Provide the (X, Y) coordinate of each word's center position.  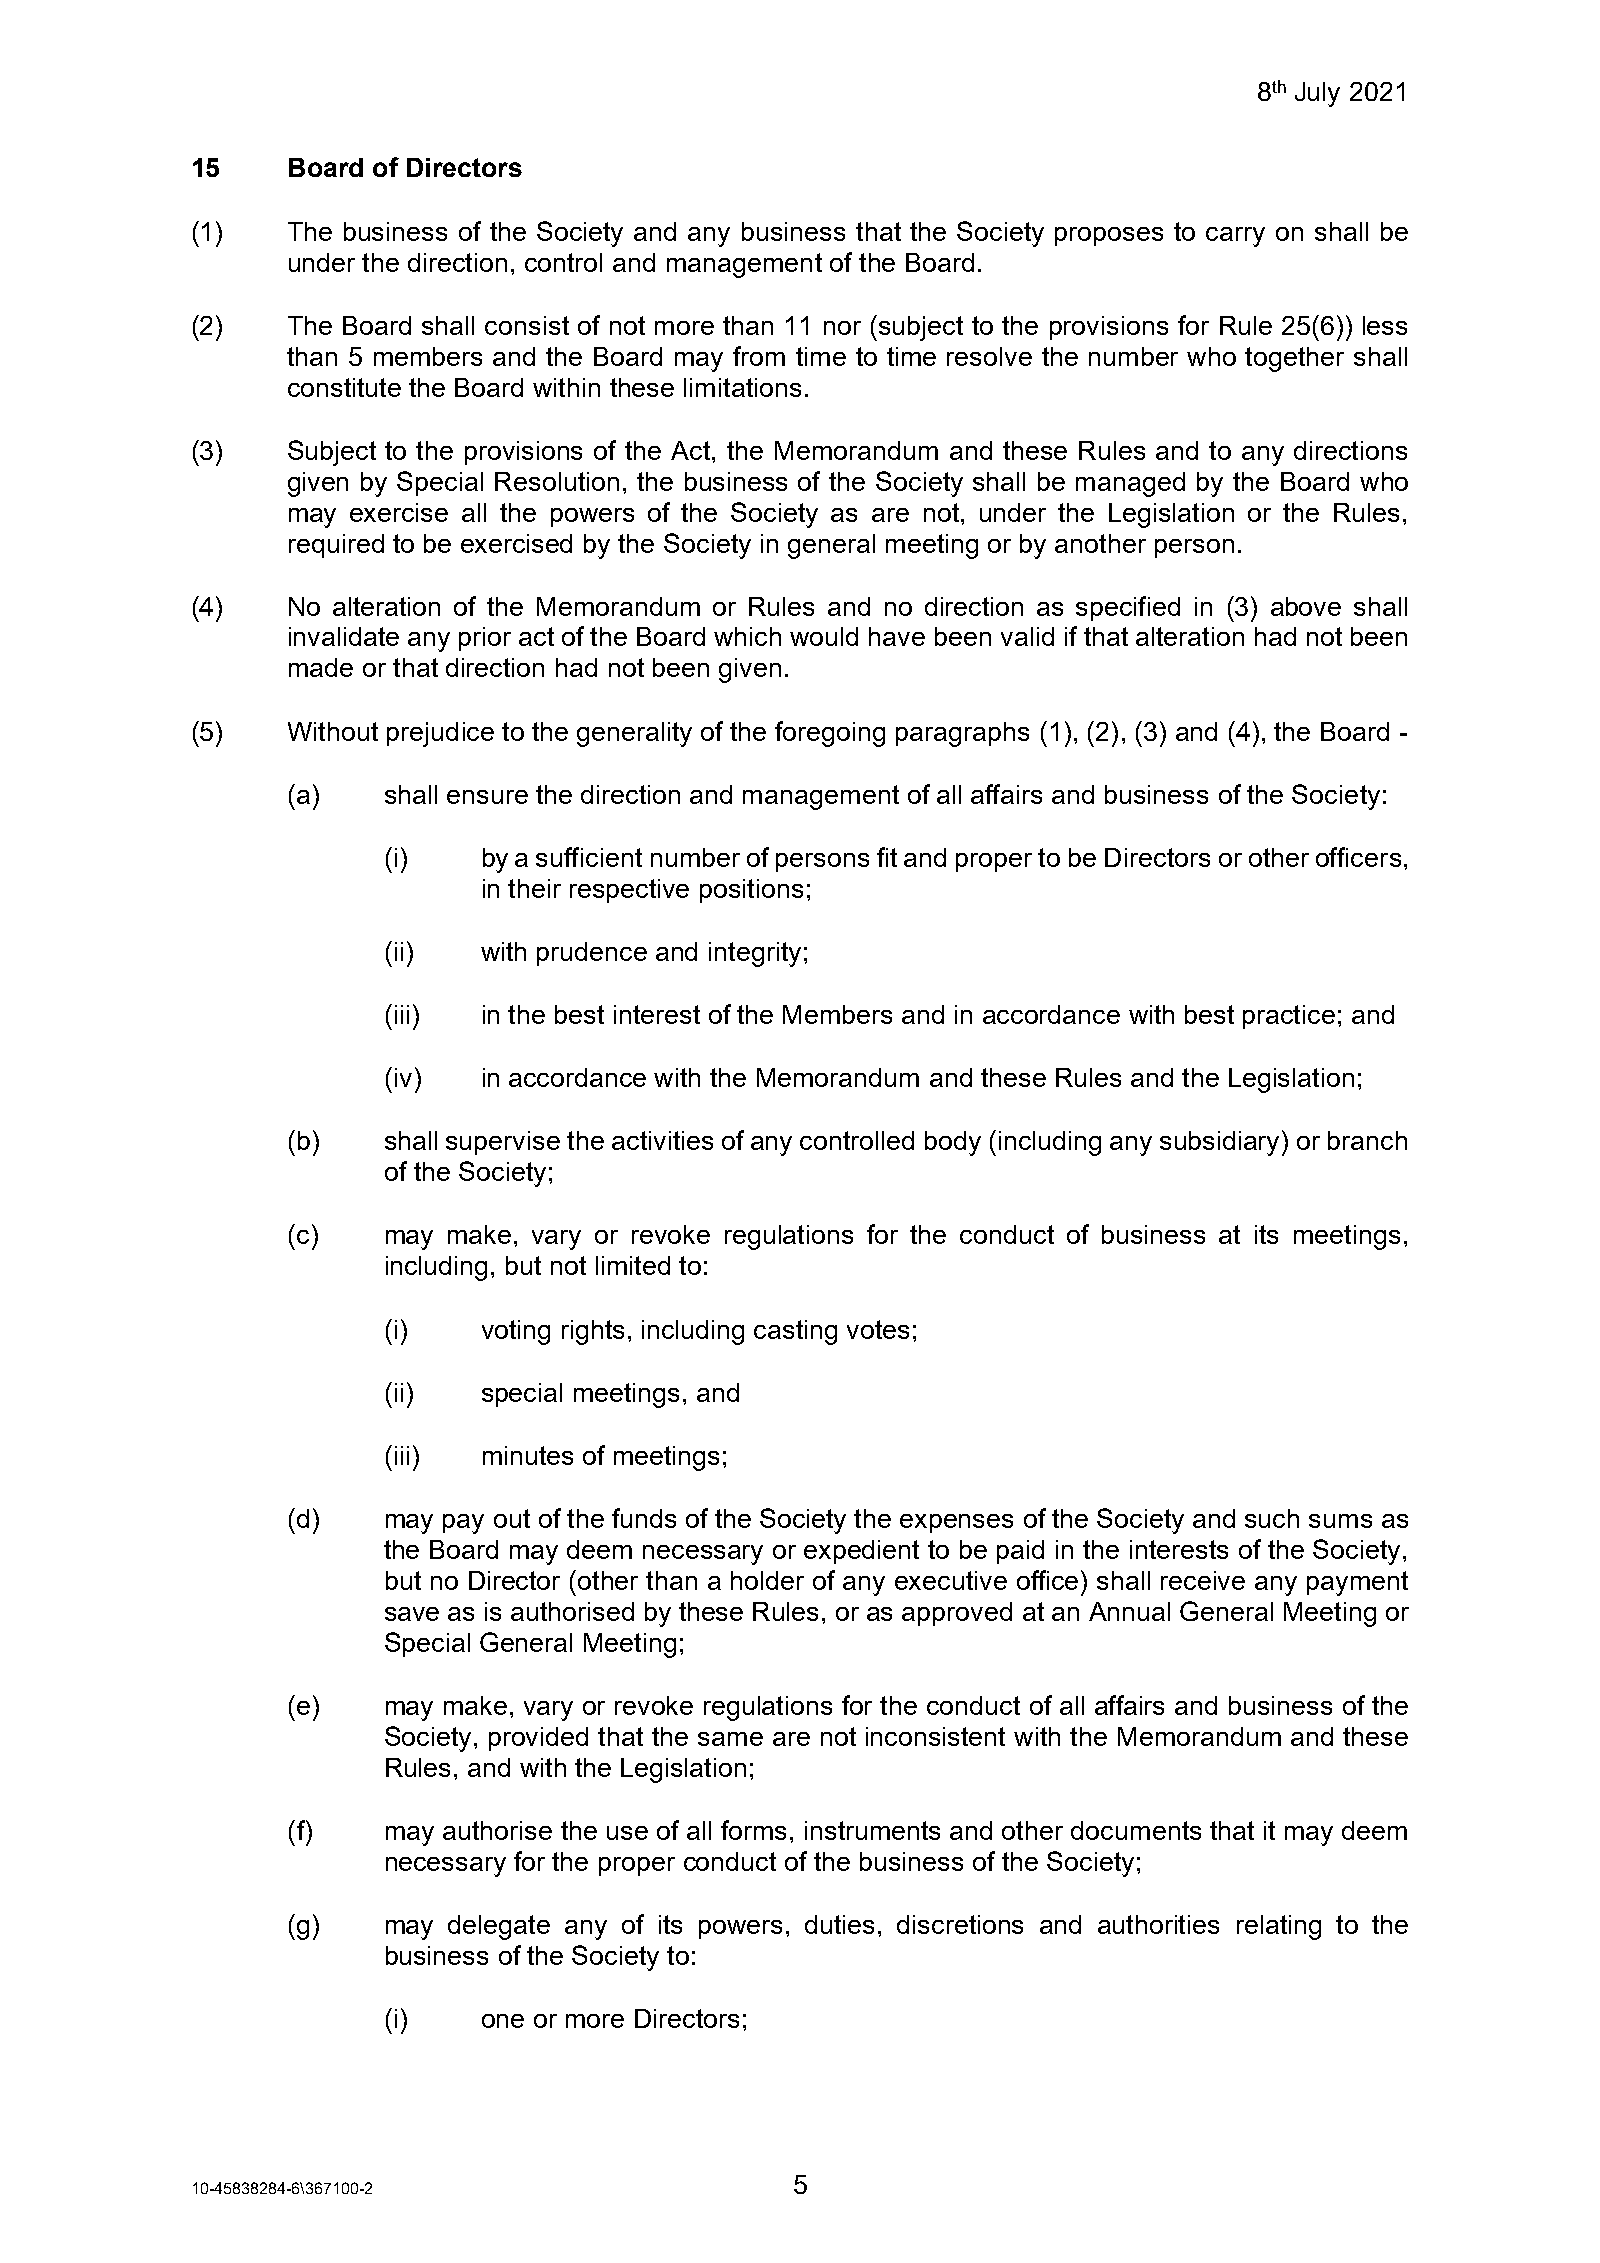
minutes (528, 1455)
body (953, 1143)
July (1317, 94)
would (824, 636)
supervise (503, 1143)
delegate (499, 1927)
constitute (344, 387)
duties (839, 1924)
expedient (861, 1552)
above (1306, 606)
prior (485, 639)
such (1272, 1518)
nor (842, 328)
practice (1289, 1017)
